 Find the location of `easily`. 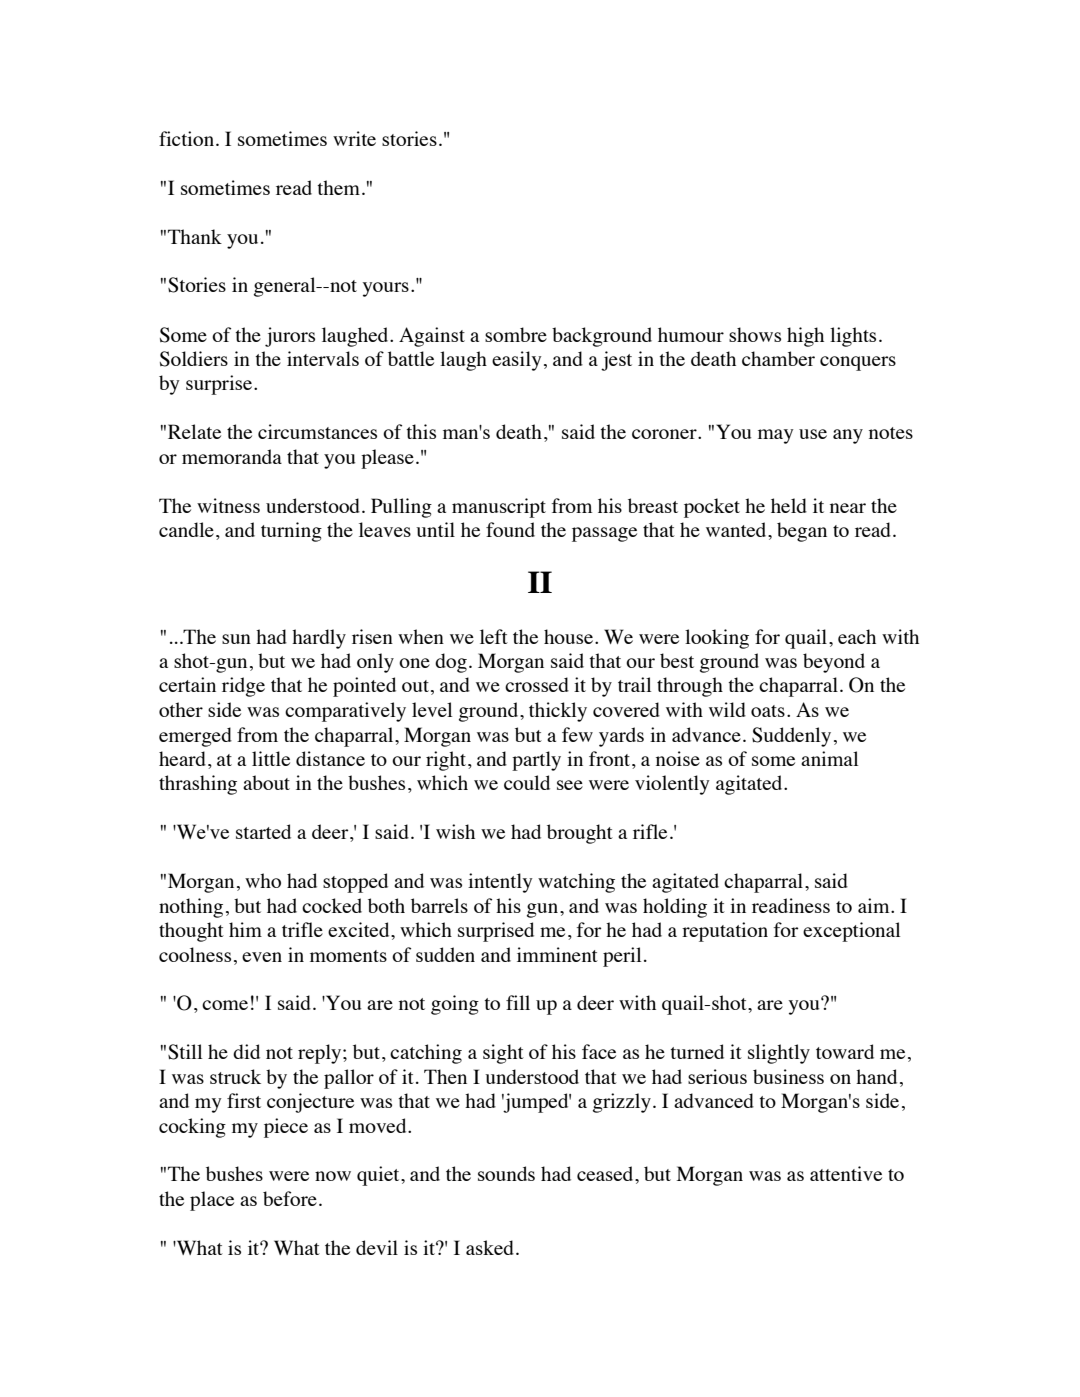

easily is located at coordinates (517, 361).
